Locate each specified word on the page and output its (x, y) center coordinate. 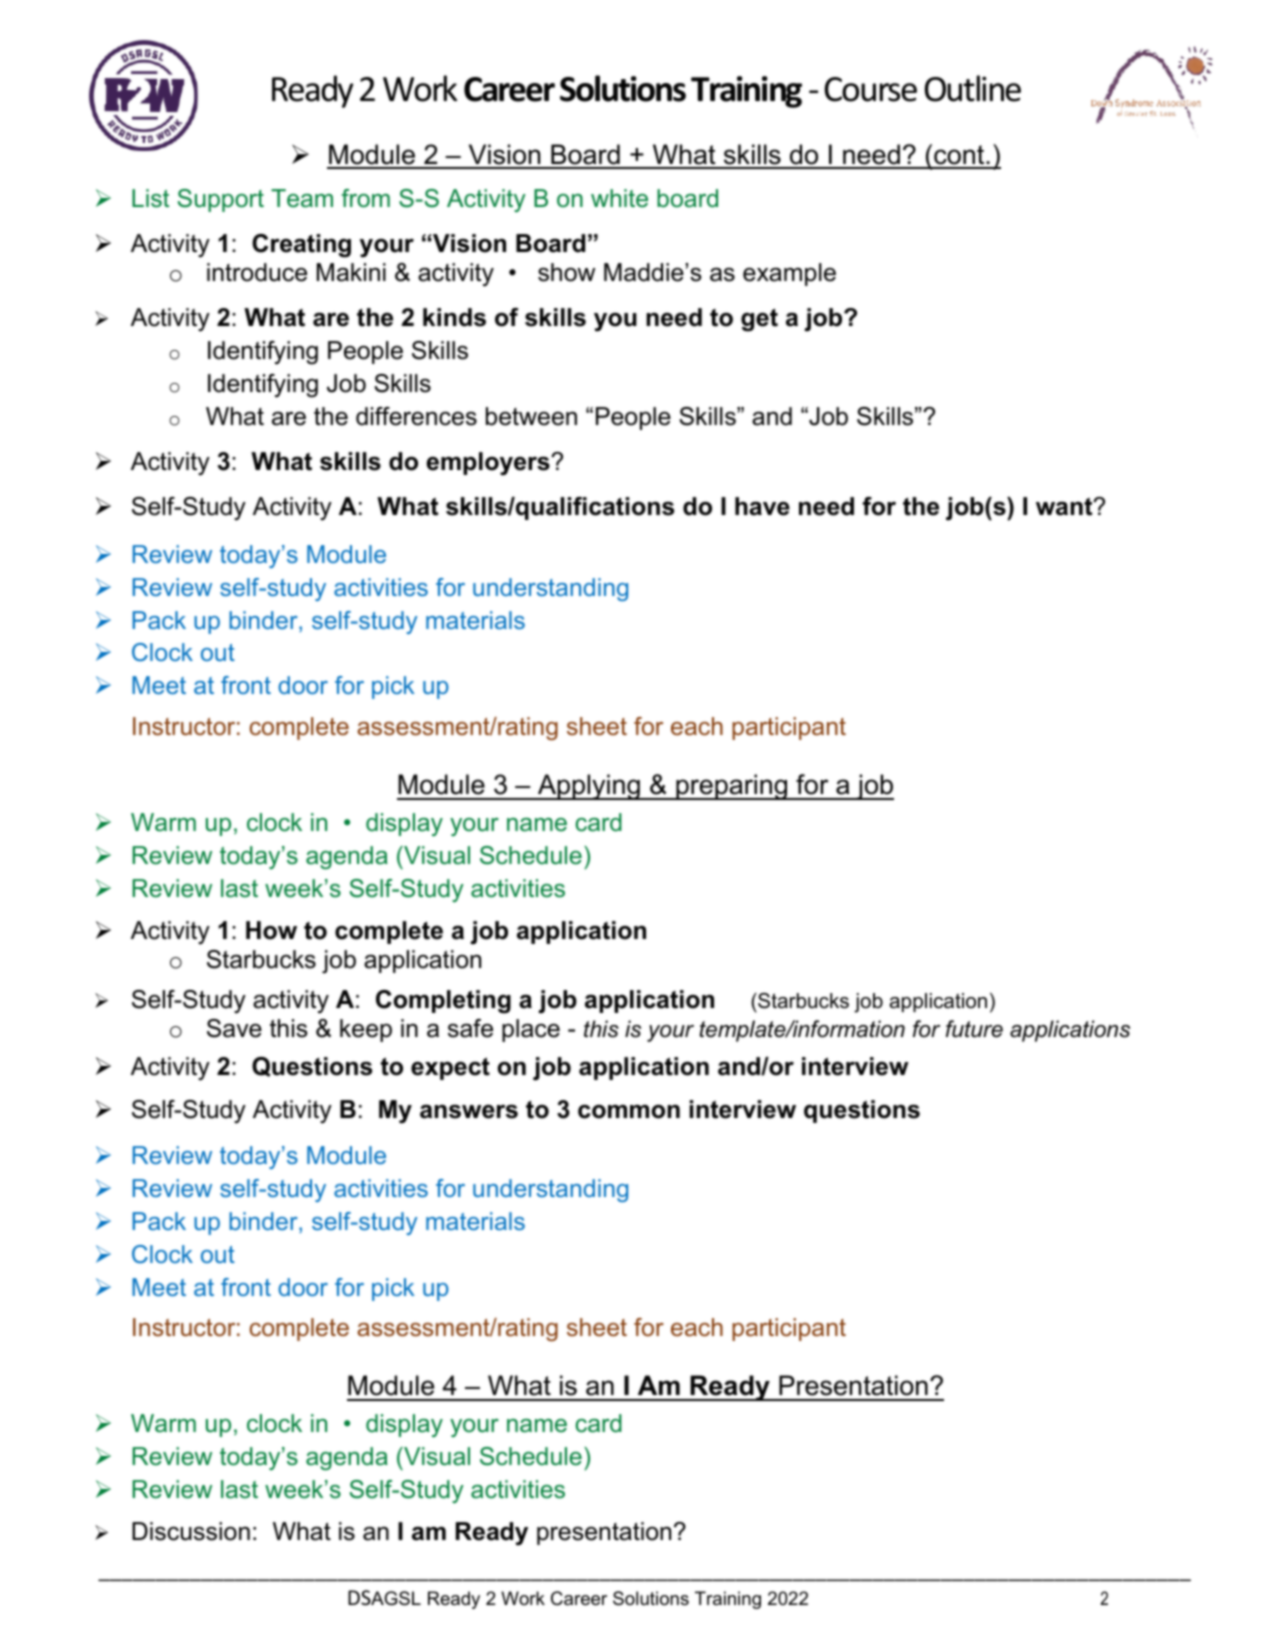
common (629, 1111)
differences (416, 416)
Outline (973, 88)
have (762, 506)
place (531, 1030)
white (619, 198)
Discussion (191, 1531)
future (974, 1029)
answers (469, 1111)
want (1065, 506)
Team (302, 198)
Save (234, 1028)
